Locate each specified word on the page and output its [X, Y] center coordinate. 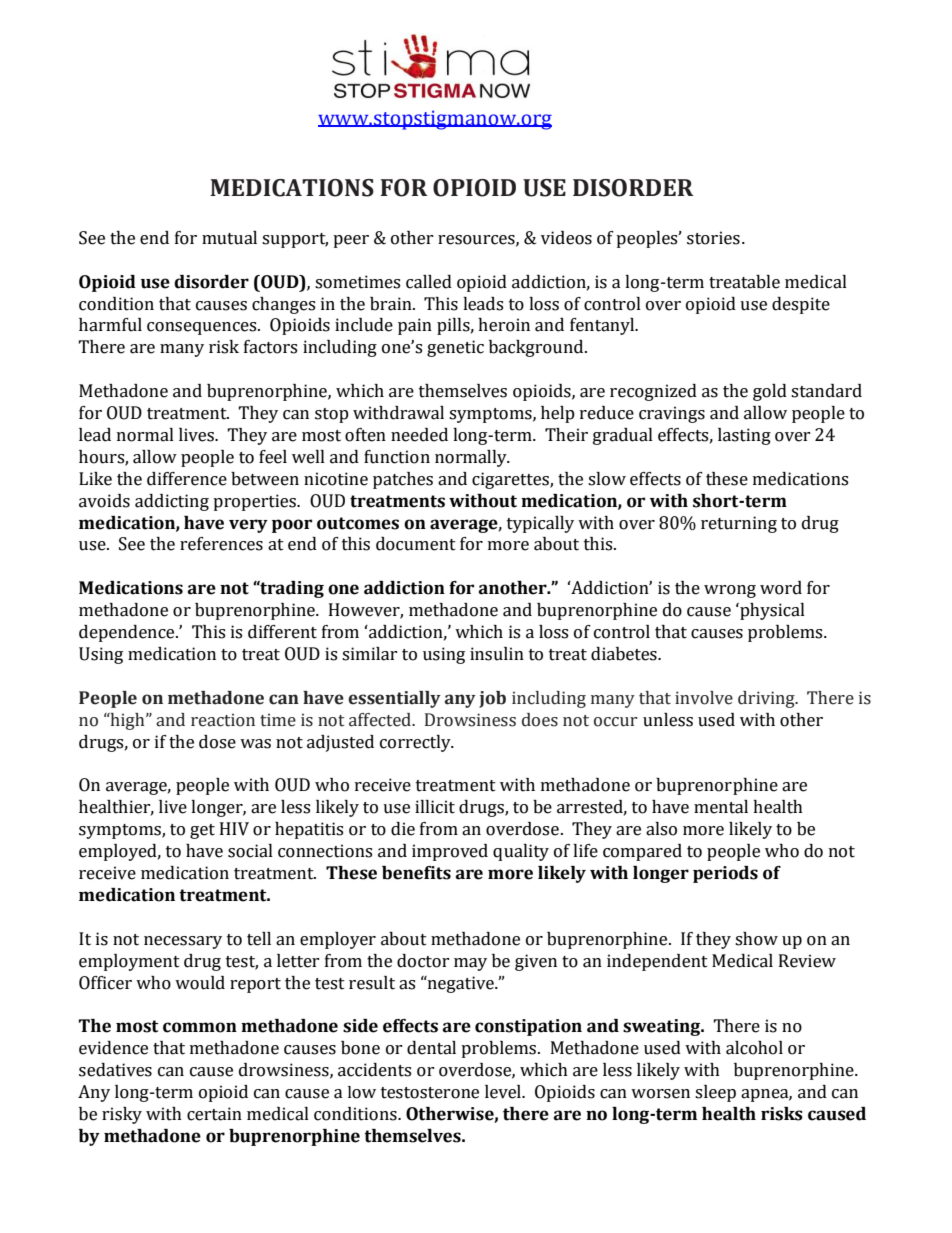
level [504, 1092]
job [492, 699]
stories [713, 238]
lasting [744, 436]
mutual [229, 238]
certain [214, 1114]
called [429, 282]
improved [450, 852]
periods [725, 874]
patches [403, 480]
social [250, 851]
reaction [223, 720]
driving [767, 699]
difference [187, 479]
